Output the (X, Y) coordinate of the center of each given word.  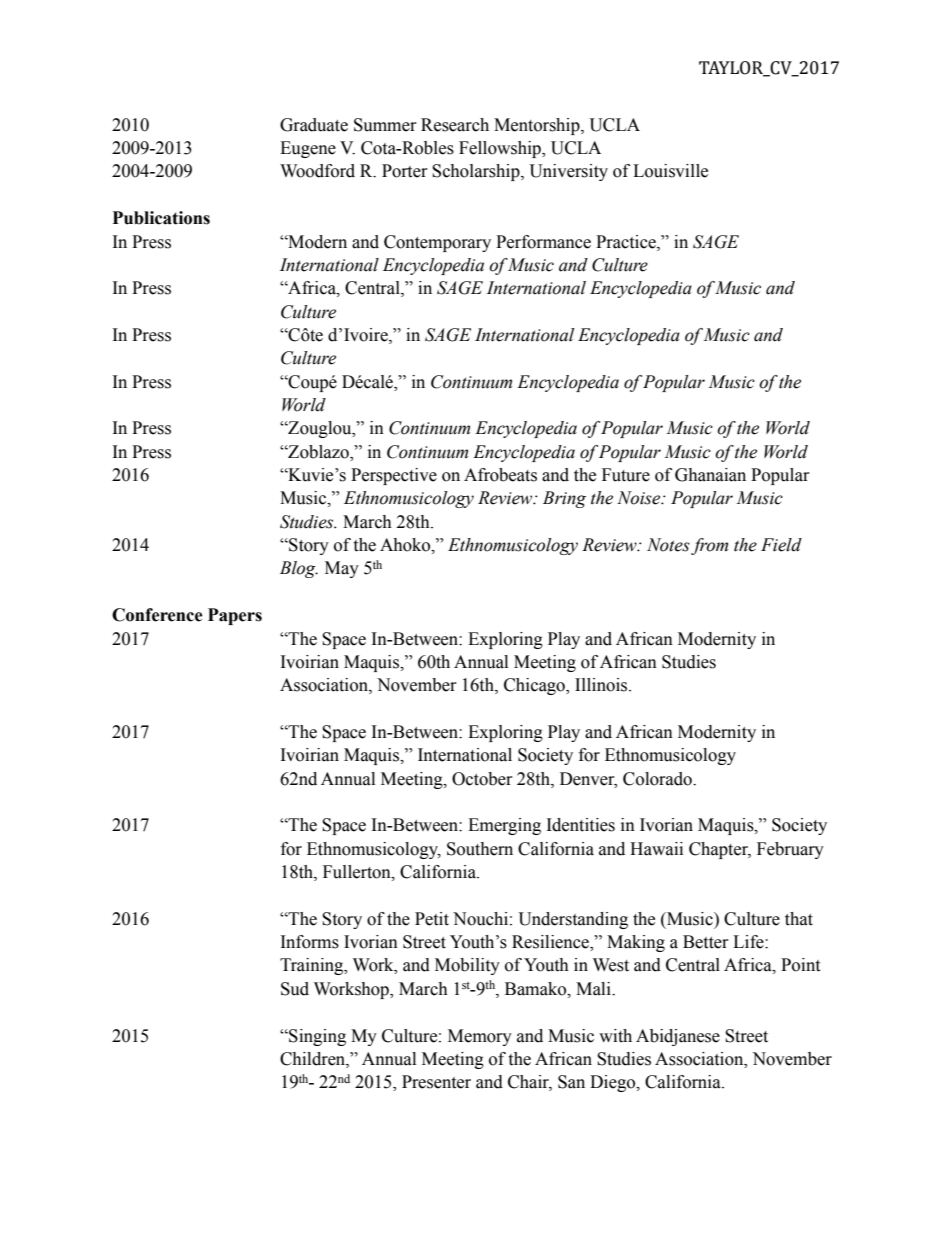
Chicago (535, 686)
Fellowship (501, 149)
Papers (235, 616)
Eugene (308, 149)
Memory (480, 1037)
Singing (316, 1037)
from (709, 546)
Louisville (670, 171)
